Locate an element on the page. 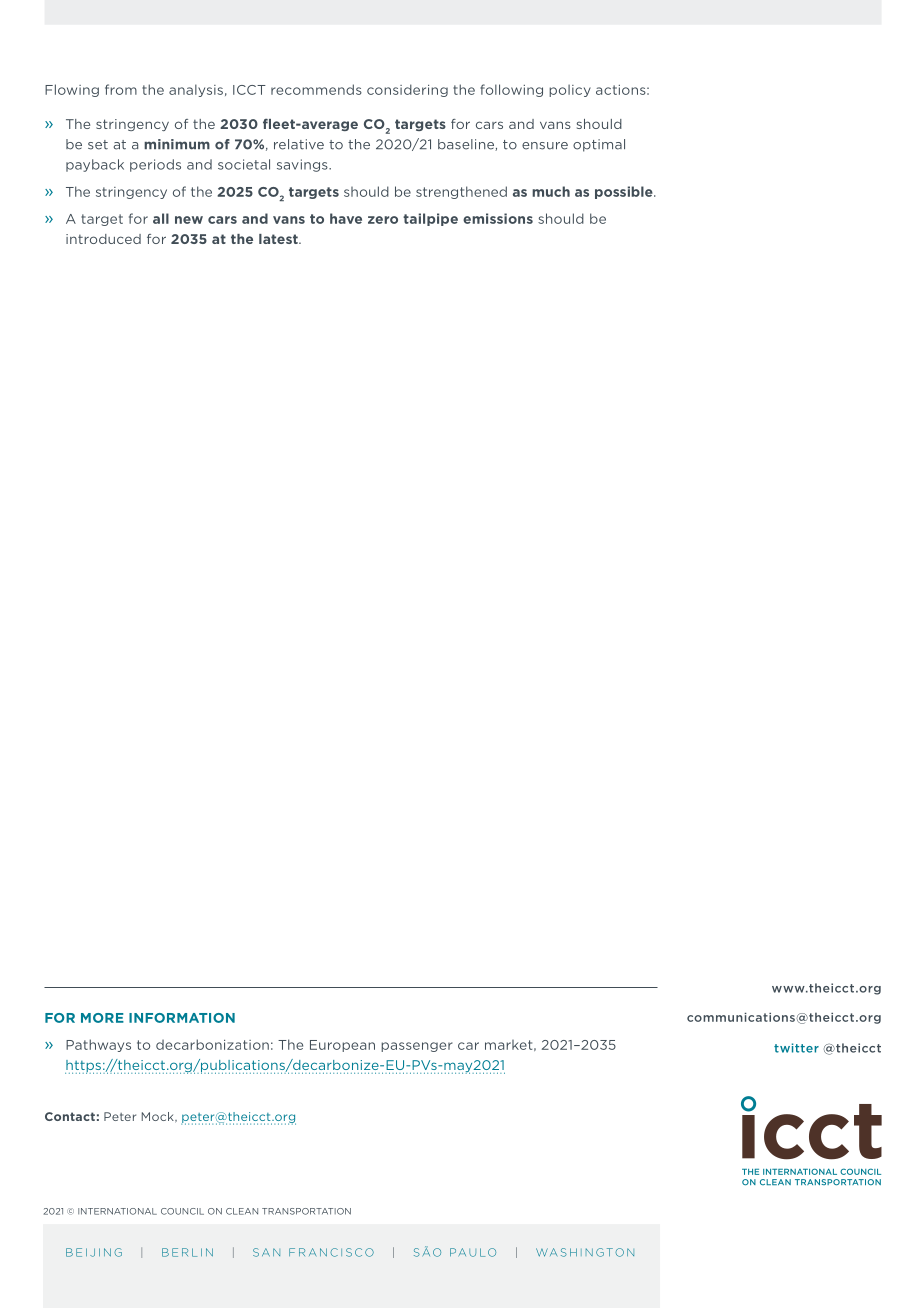  baseline is located at coordinates (467, 145).
